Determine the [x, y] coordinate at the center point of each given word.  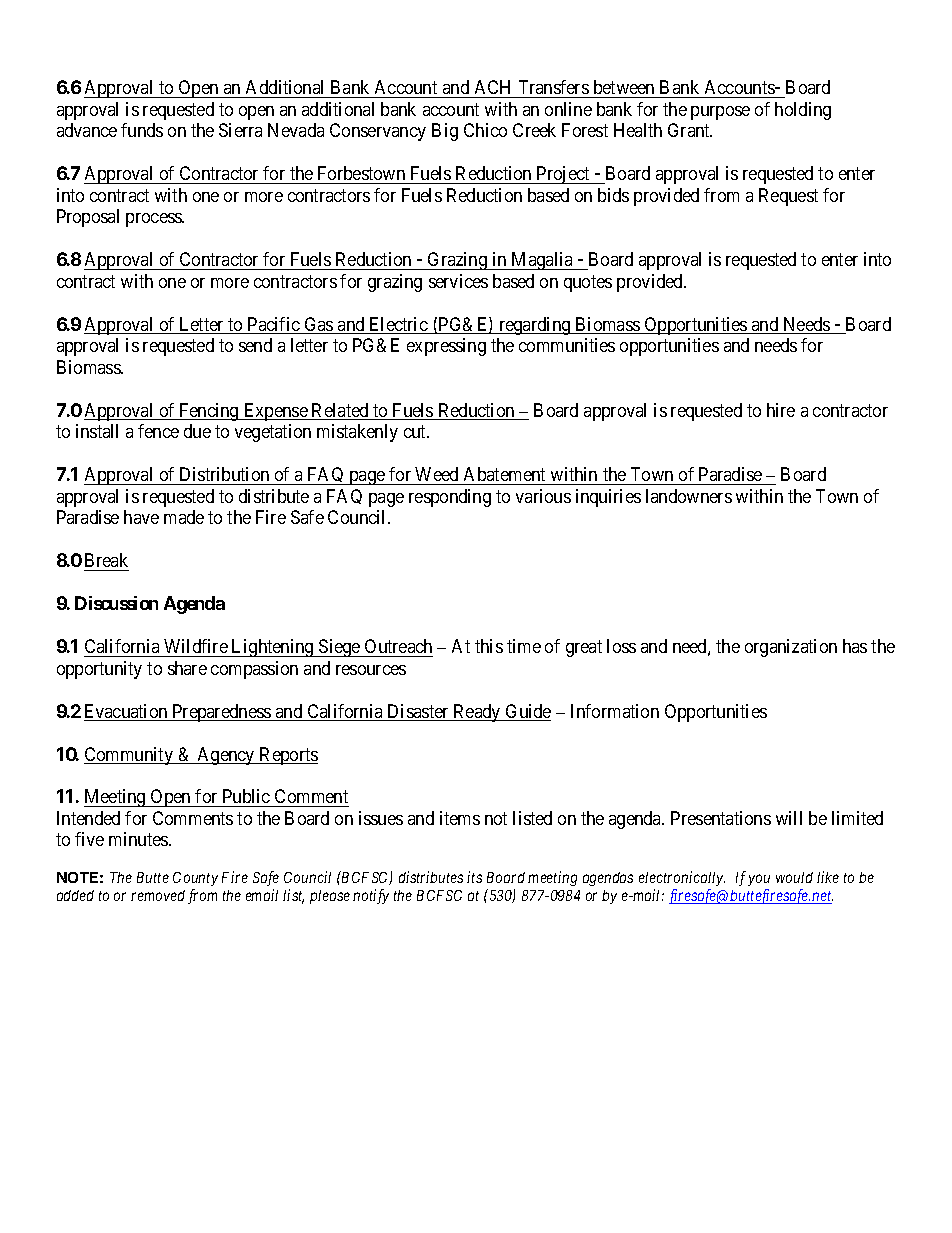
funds [142, 130]
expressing [446, 347]
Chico [485, 130]
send [255, 345]
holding [803, 111]
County [195, 879]
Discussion [116, 603]
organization [791, 648]
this [489, 646]
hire [781, 410]
